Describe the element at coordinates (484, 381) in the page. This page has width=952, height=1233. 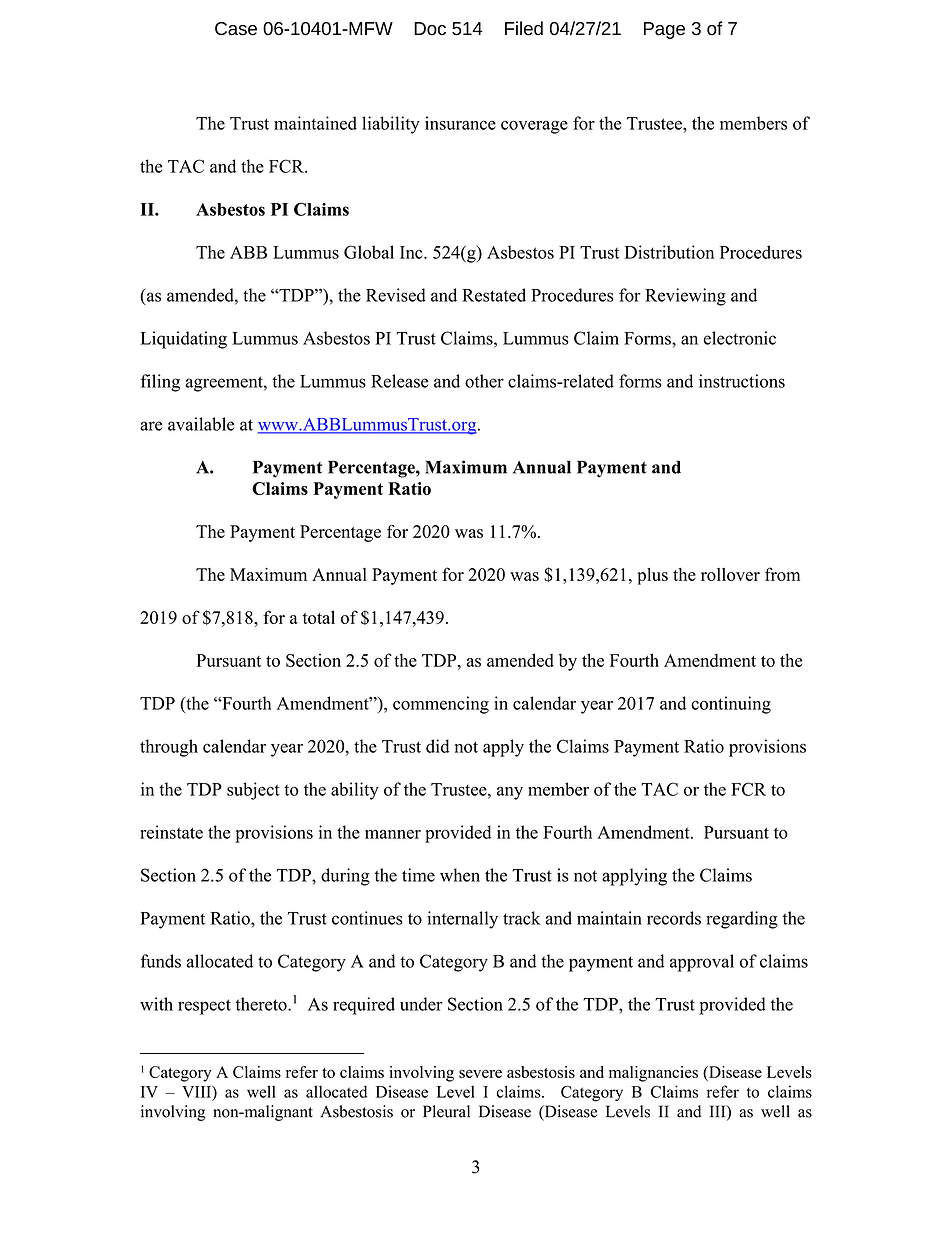
I see `other` at that location.
